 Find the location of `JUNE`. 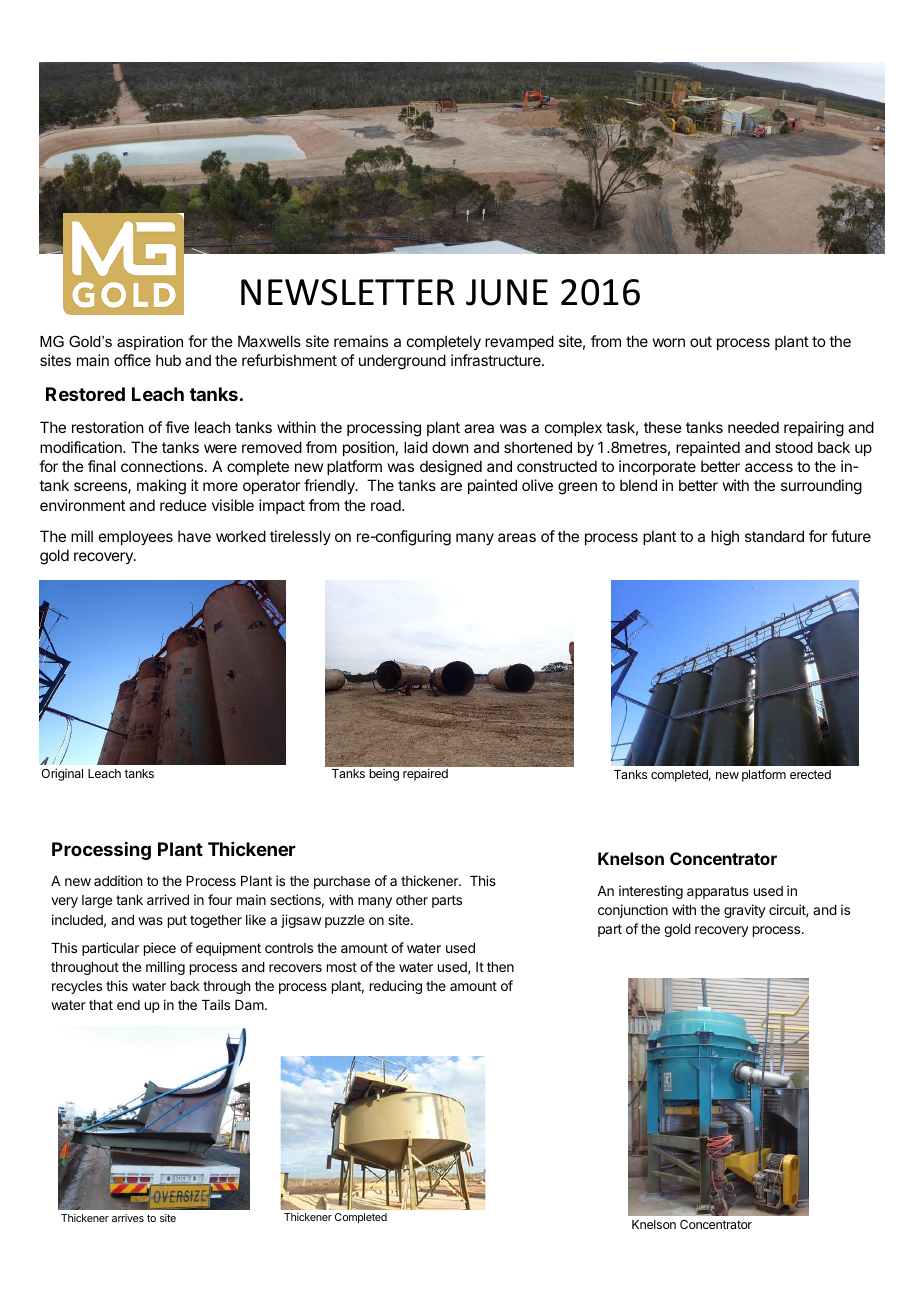

JUNE is located at coordinates (507, 292).
